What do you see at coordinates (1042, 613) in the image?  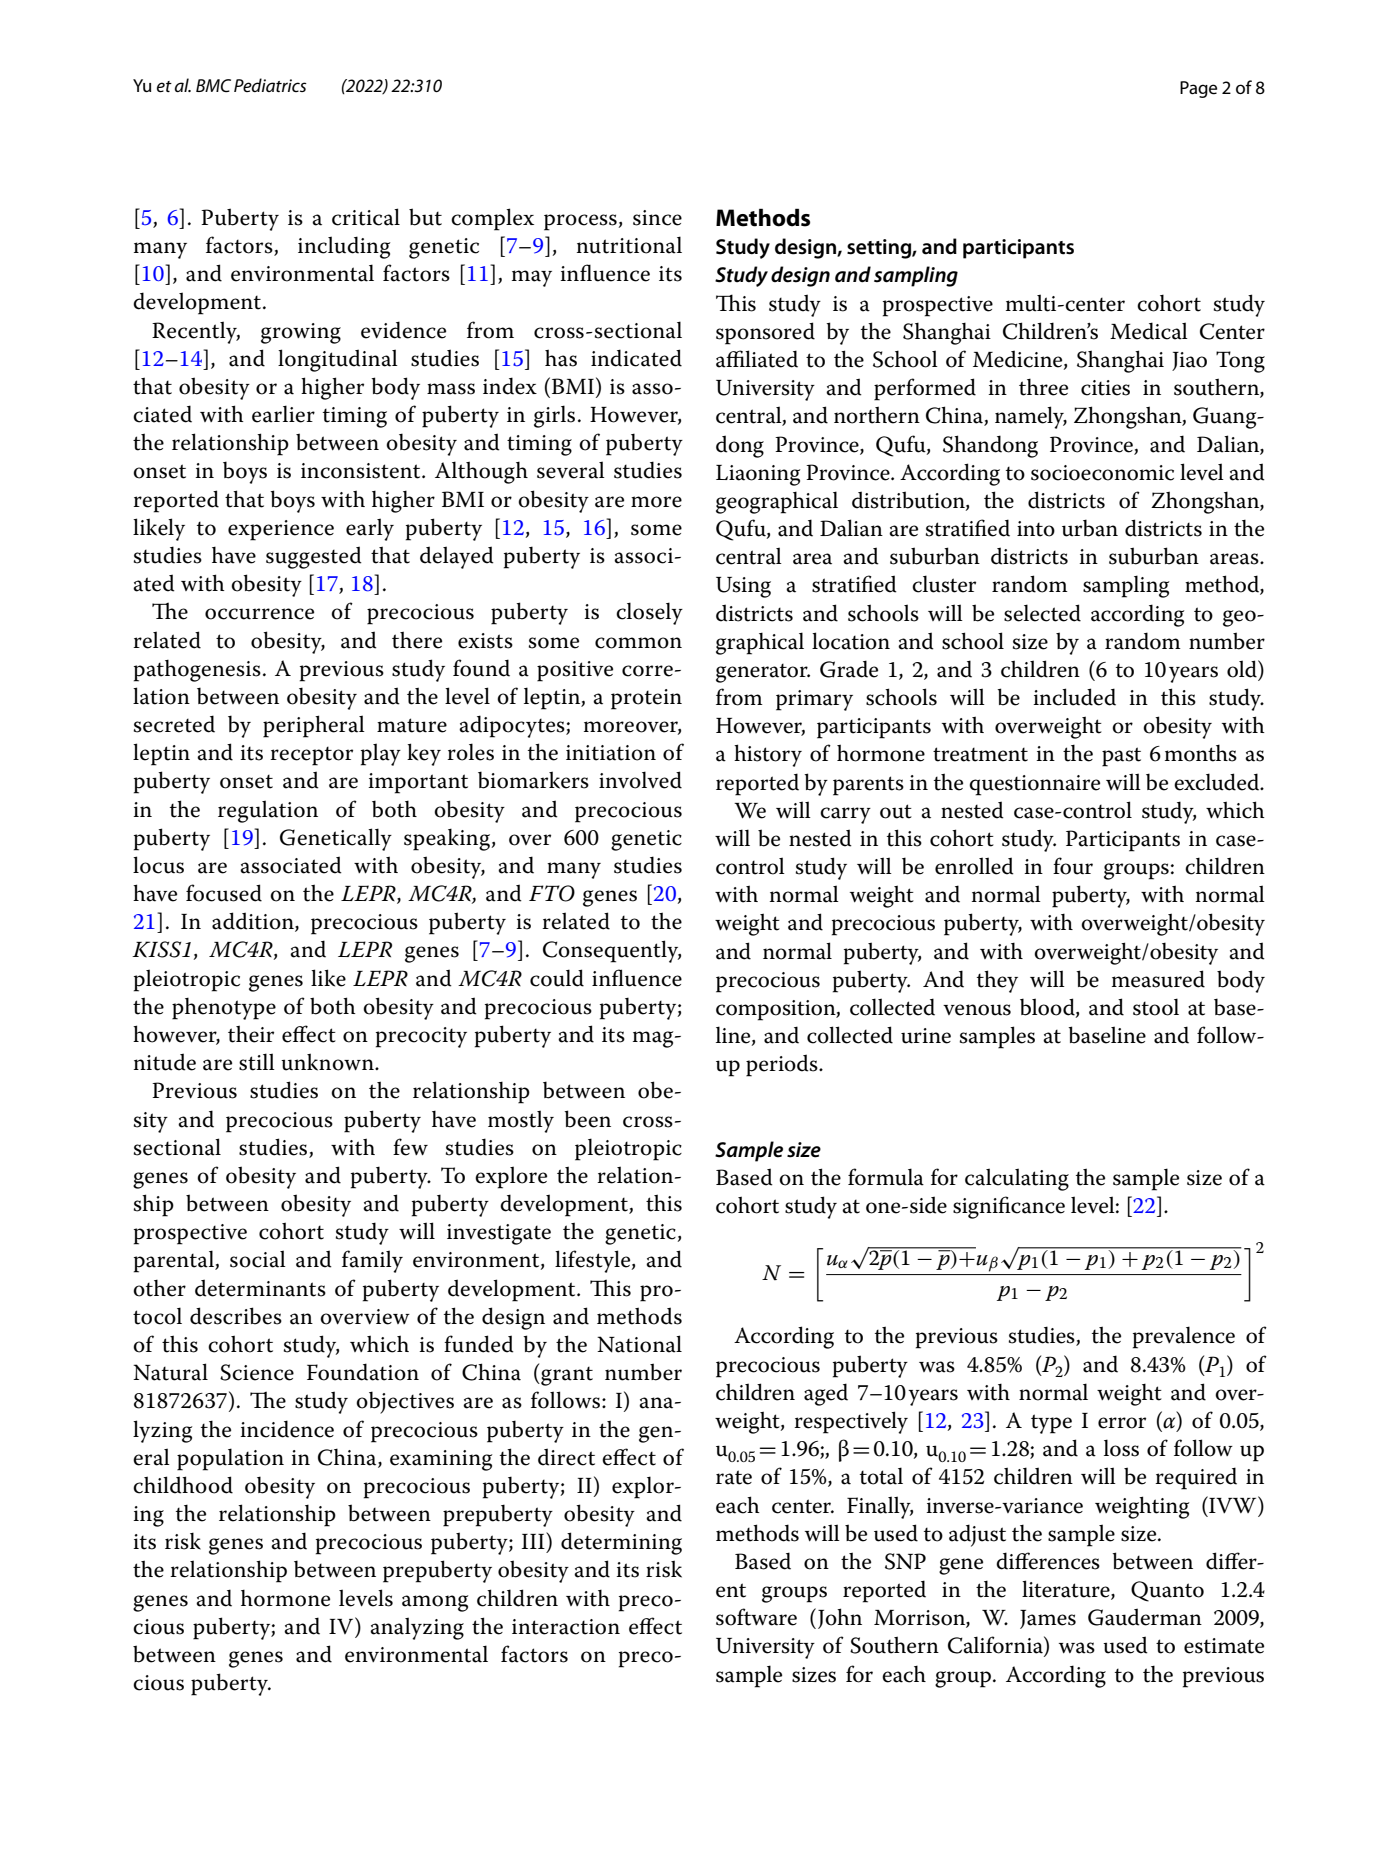 I see `selected` at bounding box center [1042, 613].
